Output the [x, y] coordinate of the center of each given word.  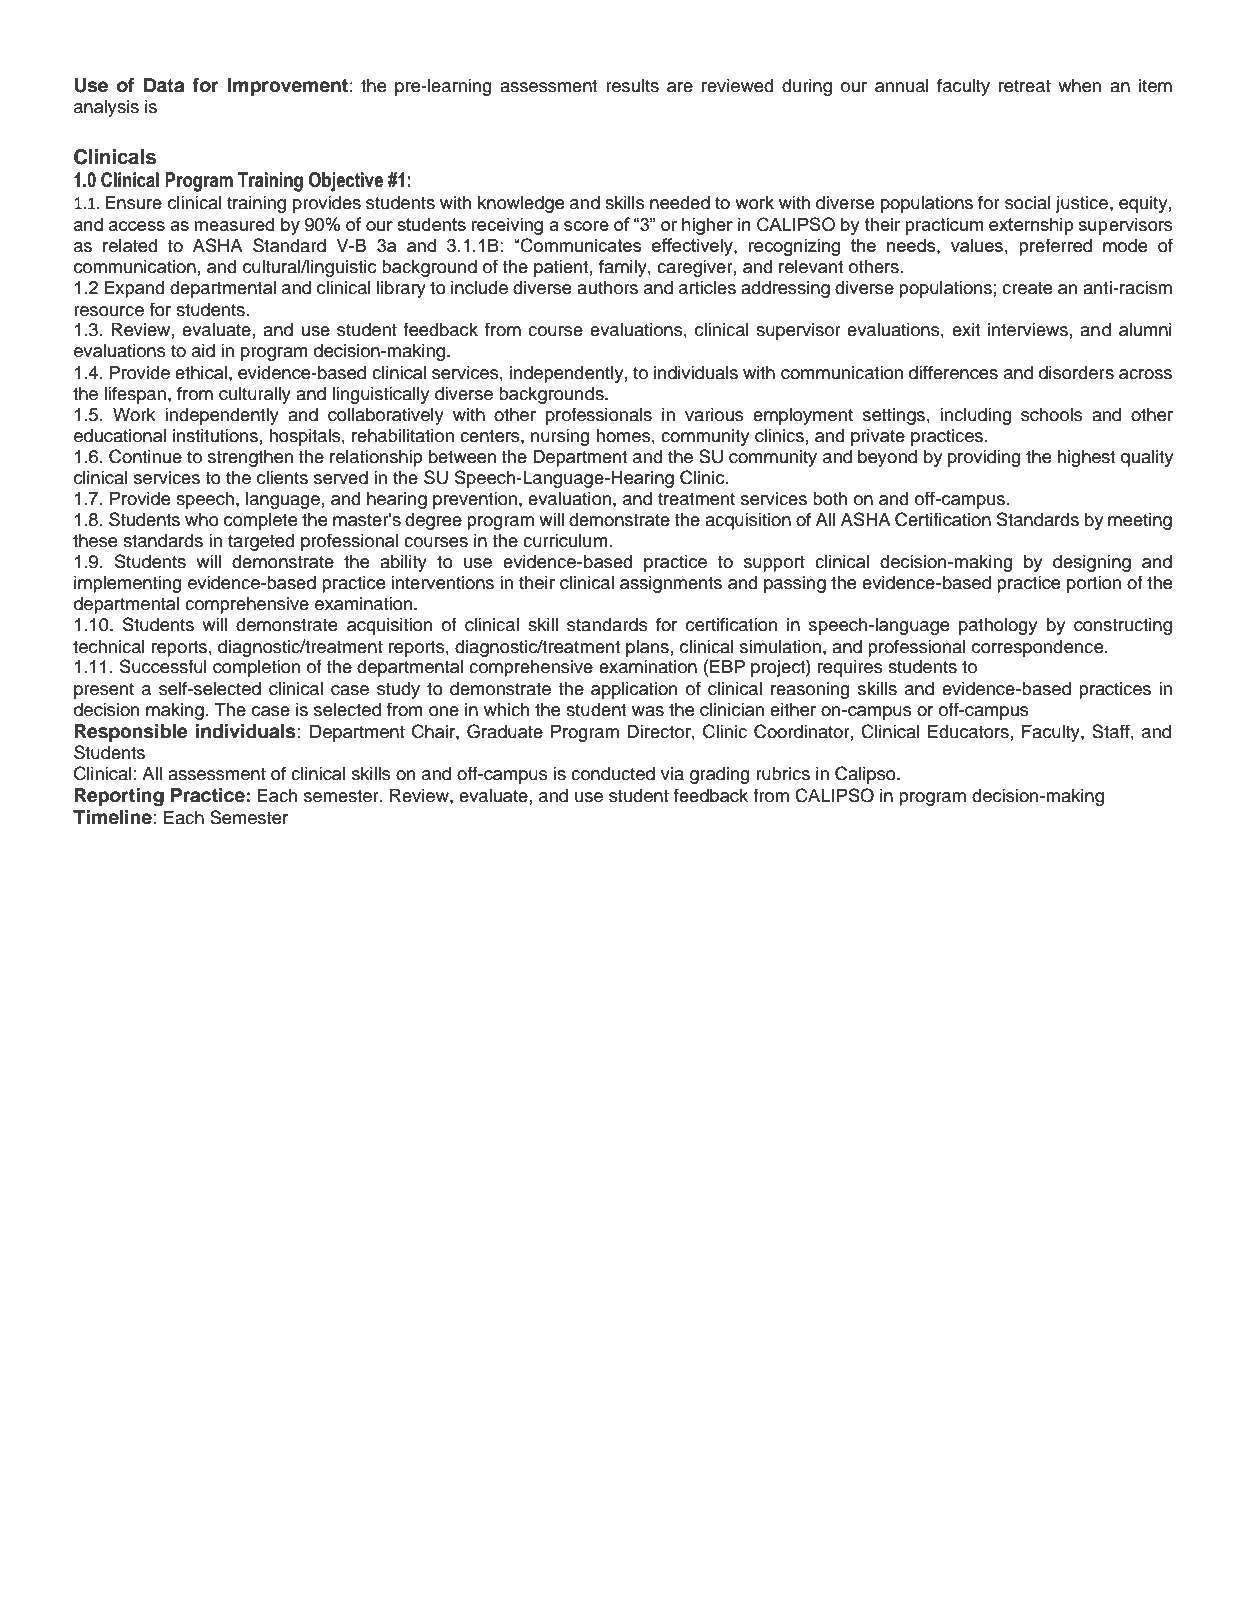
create [1027, 288]
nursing [560, 437]
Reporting [119, 797]
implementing [128, 584]
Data [164, 85]
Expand [134, 289]
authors [607, 288]
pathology [998, 626]
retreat [1025, 86]
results [632, 86]
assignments [671, 584]
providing [984, 458]
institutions [215, 436]
